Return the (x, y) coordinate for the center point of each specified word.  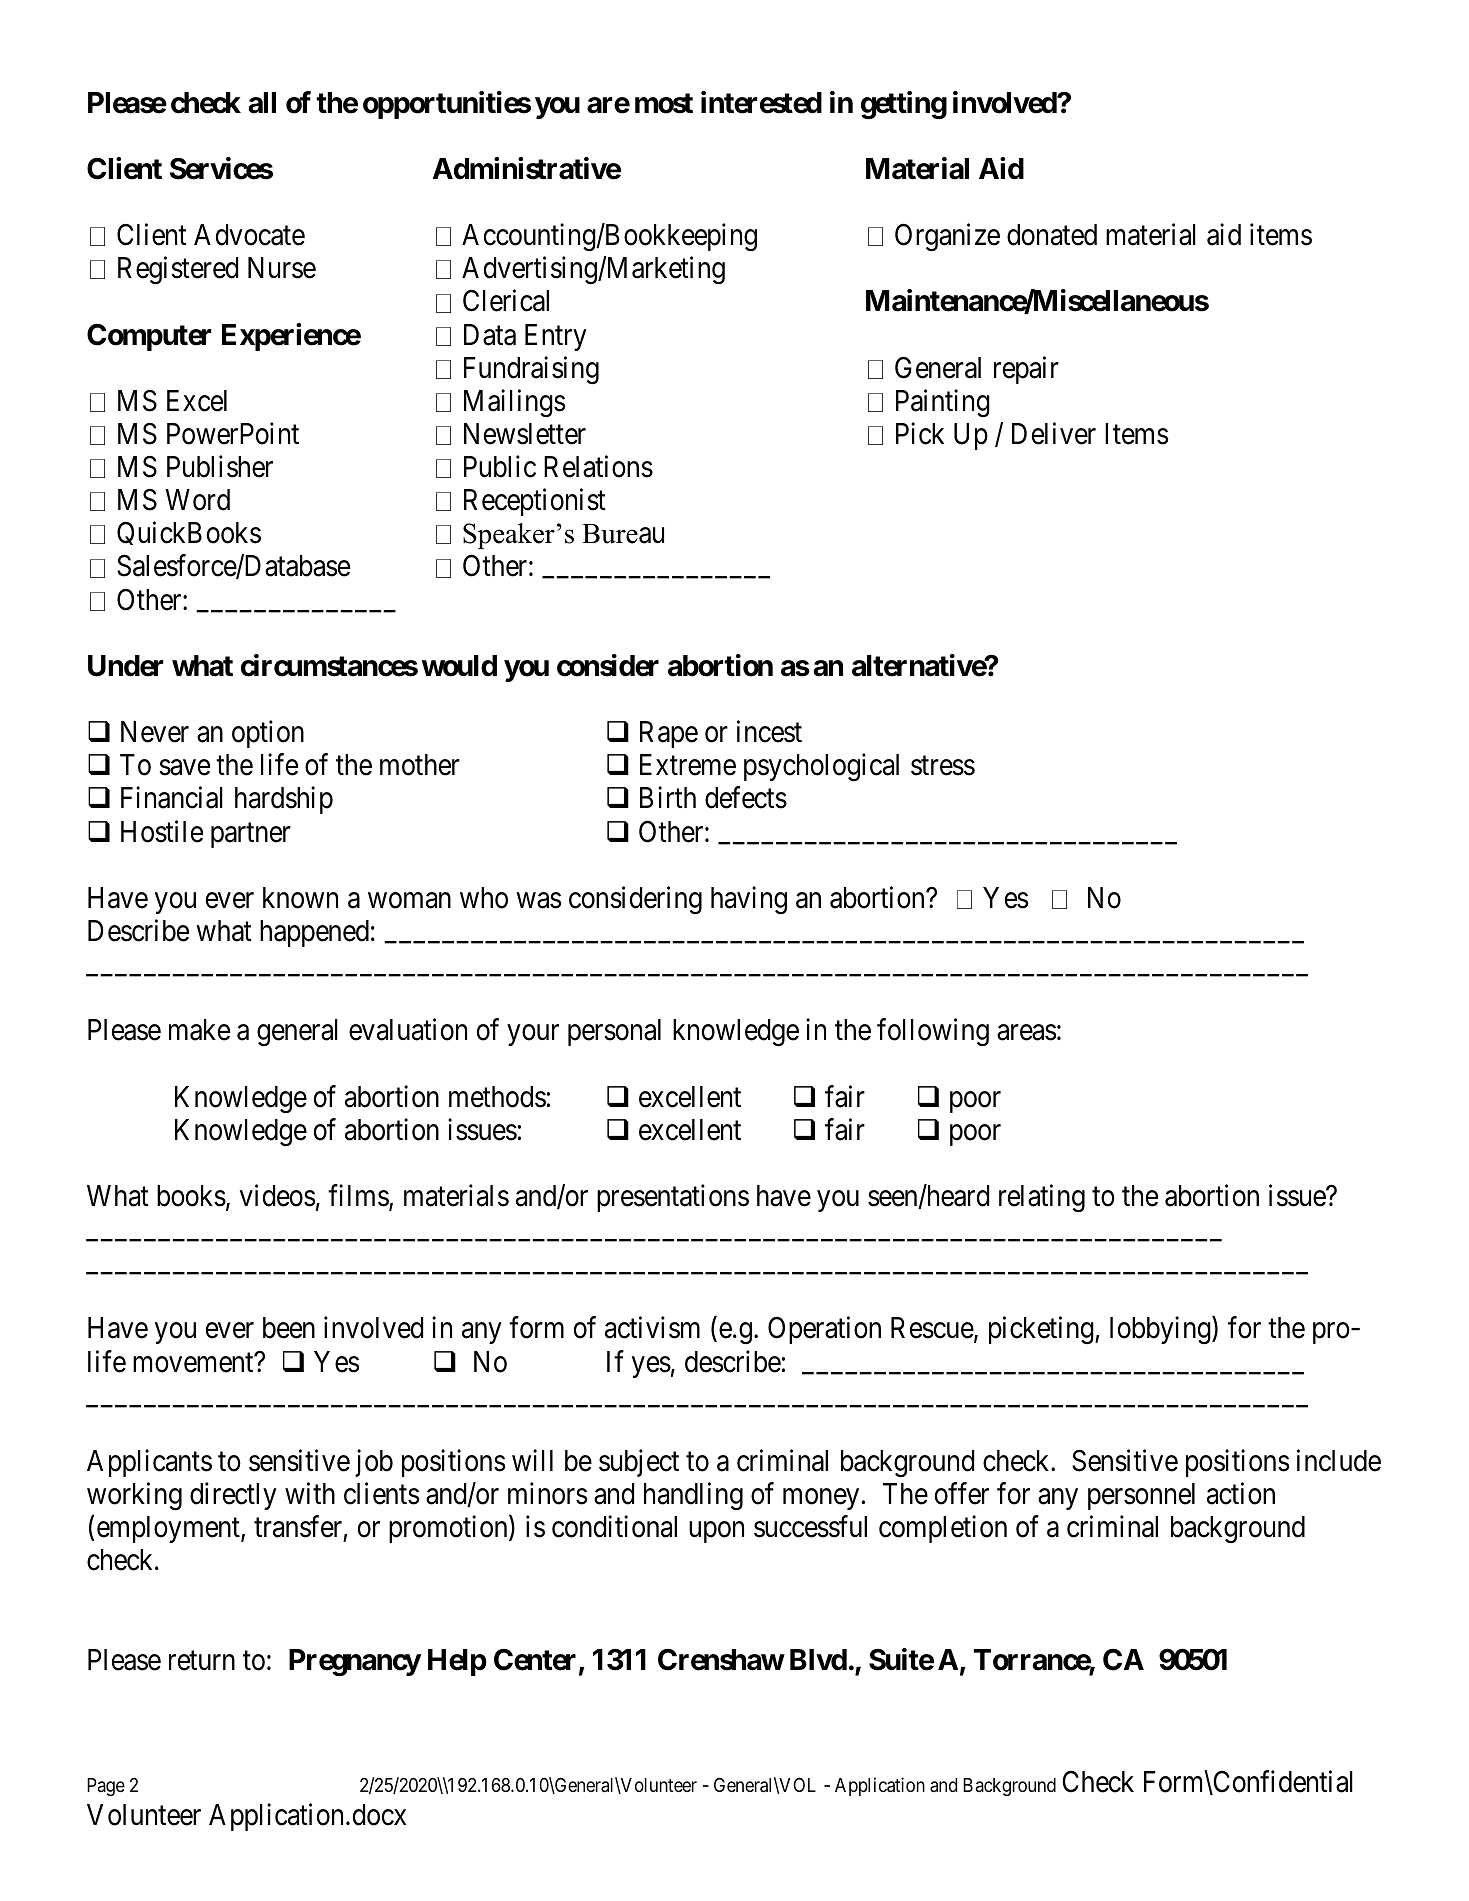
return (202, 1661)
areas (1026, 1033)
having (749, 900)
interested (761, 102)
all (262, 103)
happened (314, 933)
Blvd (818, 1660)
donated (1052, 235)
